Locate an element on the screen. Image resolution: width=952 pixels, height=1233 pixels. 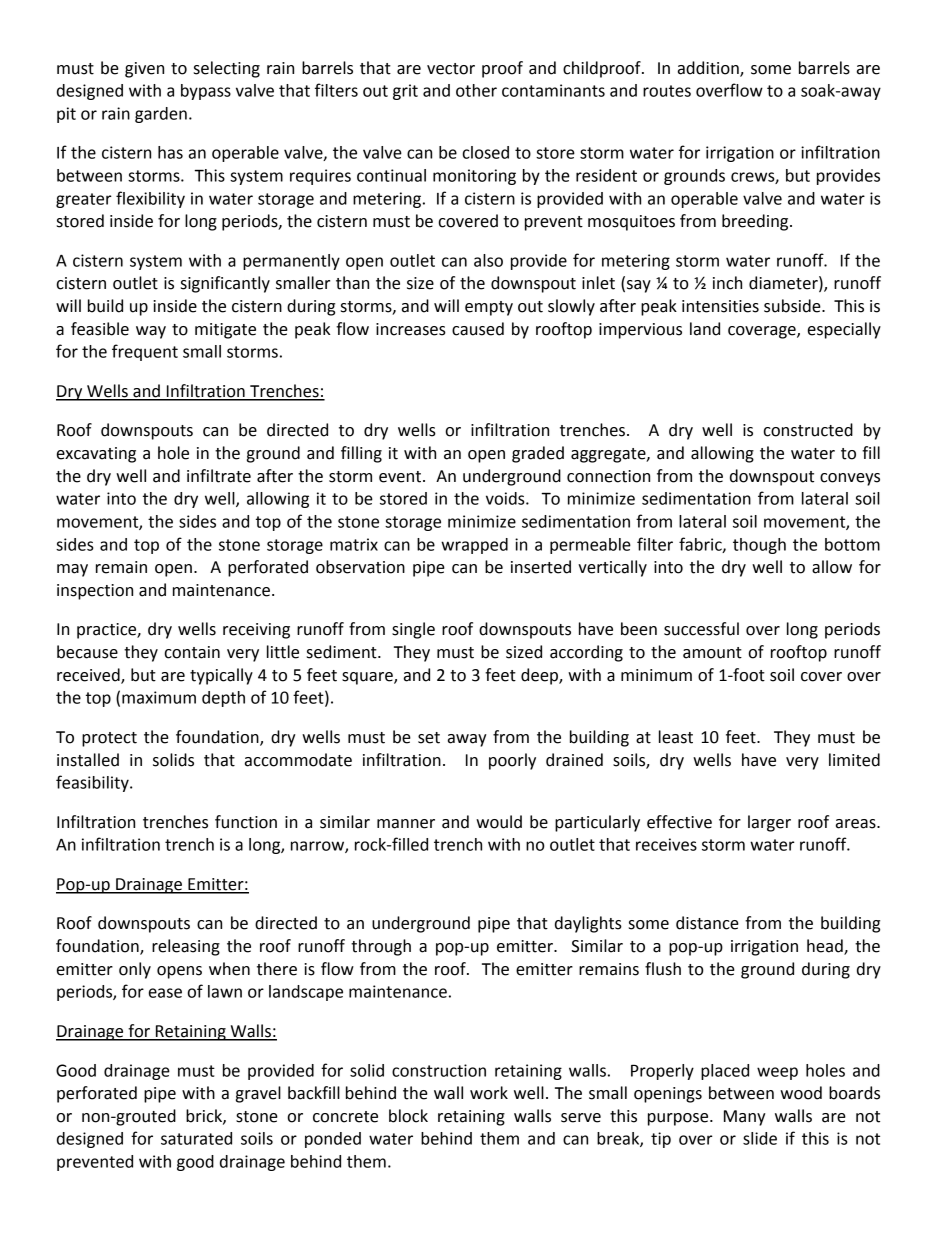
graded is located at coordinates (538, 454).
